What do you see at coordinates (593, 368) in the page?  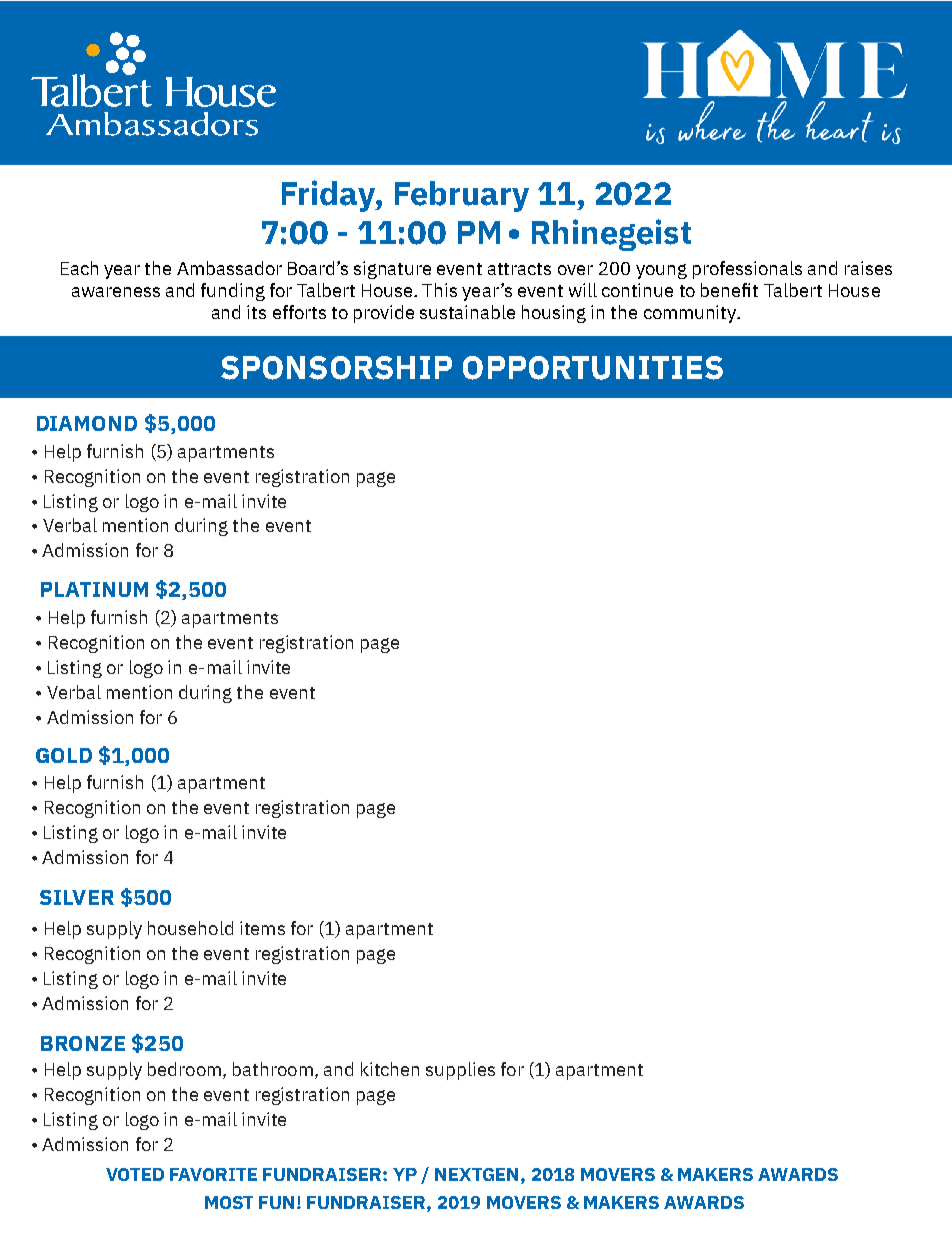 I see `OPPORTUNITIES` at bounding box center [593, 368].
